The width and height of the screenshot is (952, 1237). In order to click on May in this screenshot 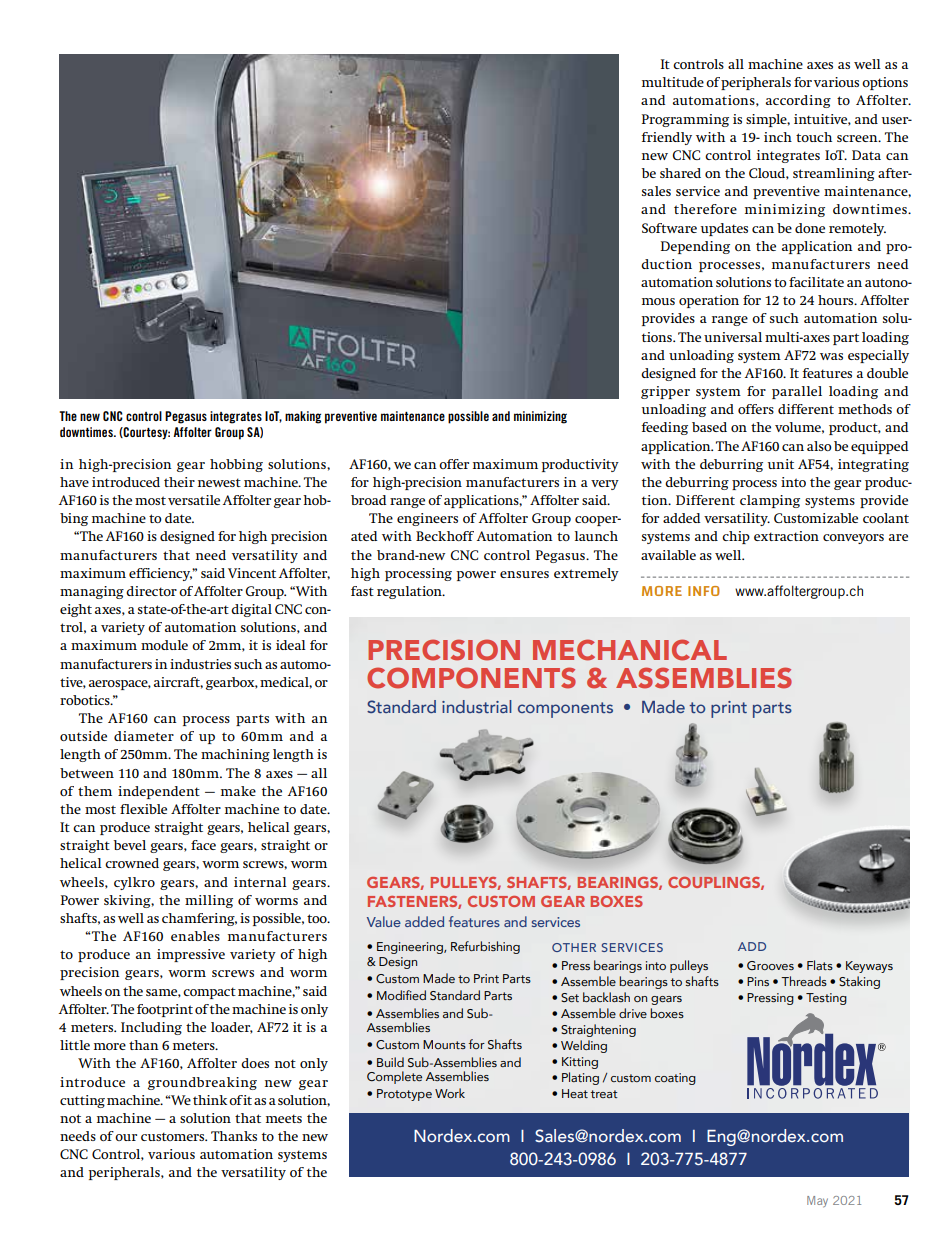, I will do `click(817, 1201)`.
